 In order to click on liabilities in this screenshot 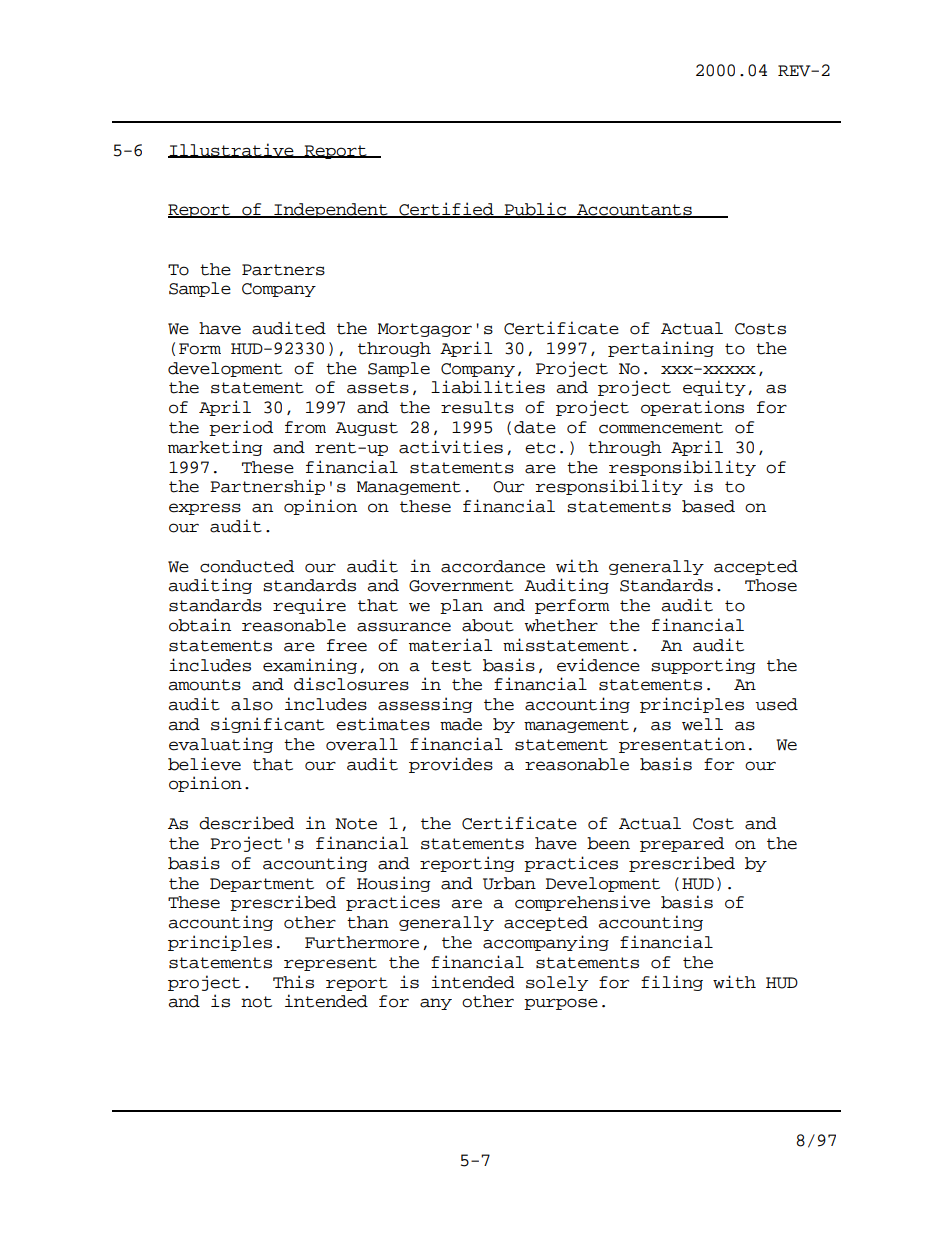, I will do `click(488, 387)`.
